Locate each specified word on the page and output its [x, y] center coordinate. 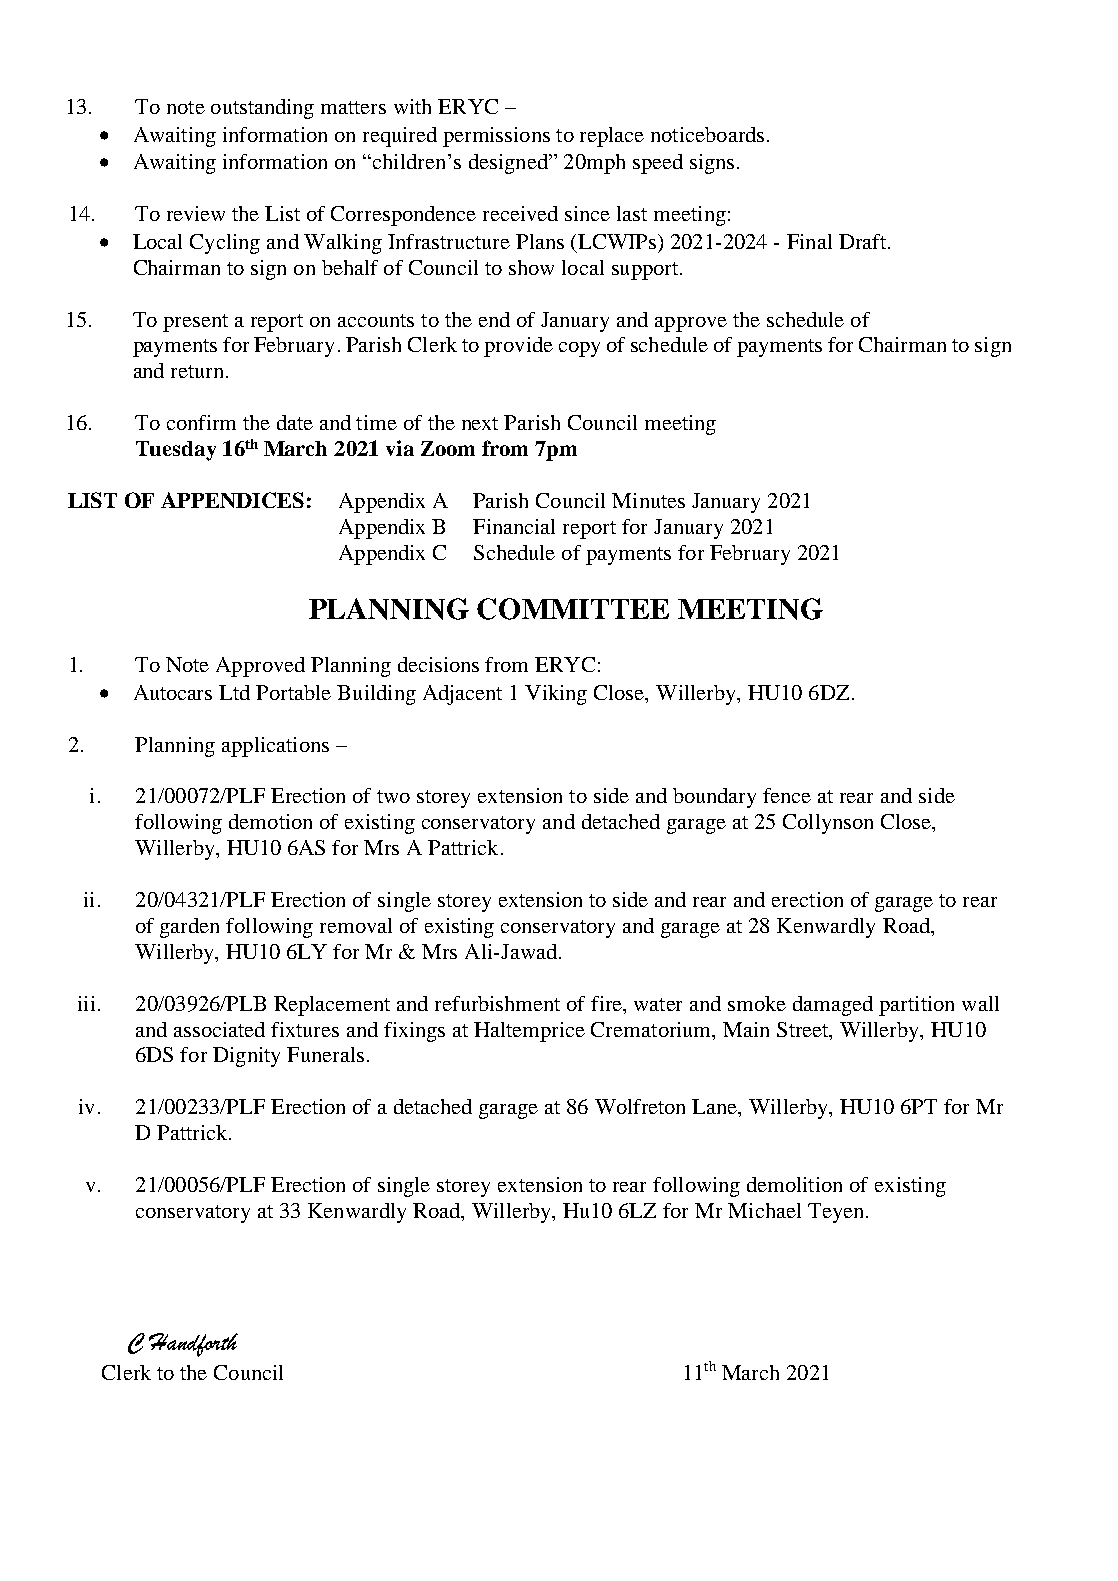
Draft [862, 241]
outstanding [262, 109]
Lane [716, 1108]
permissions [496, 137]
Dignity [246, 1057]
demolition [794, 1184]
